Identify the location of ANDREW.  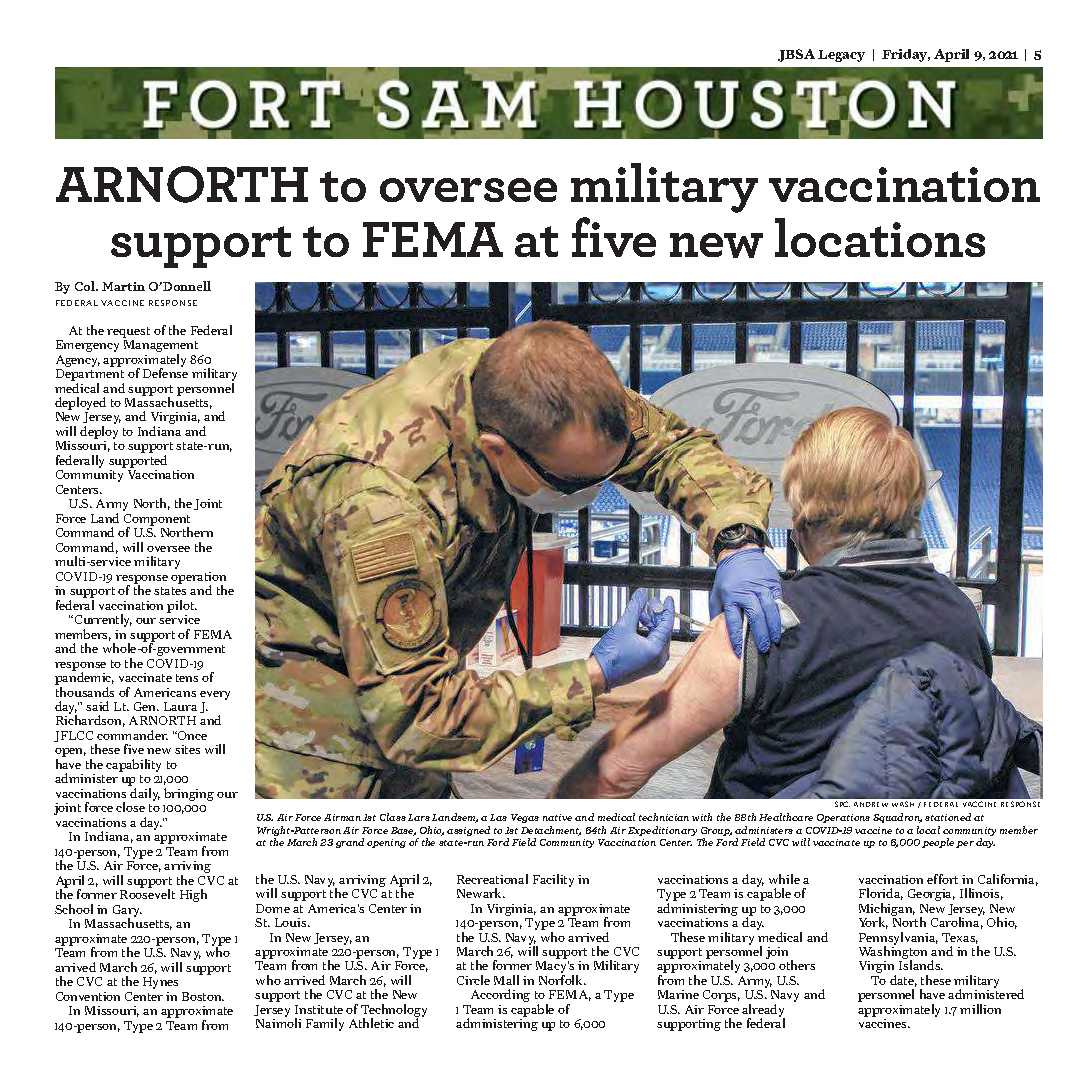
(871, 804).
